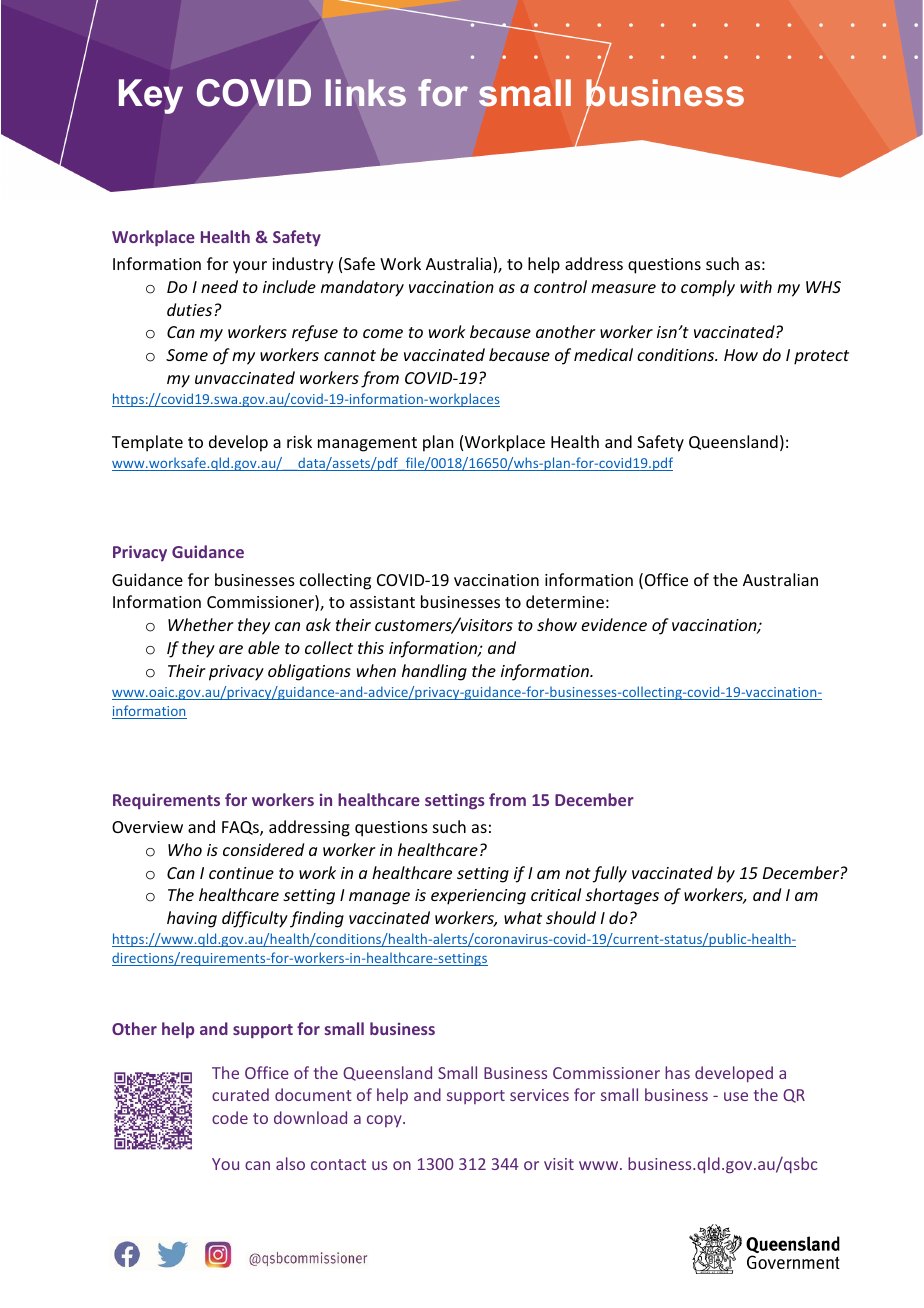 The height and width of the screenshot is (1308, 924). What do you see at coordinates (366, 92) in the screenshot?
I see `links` at bounding box center [366, 92].
